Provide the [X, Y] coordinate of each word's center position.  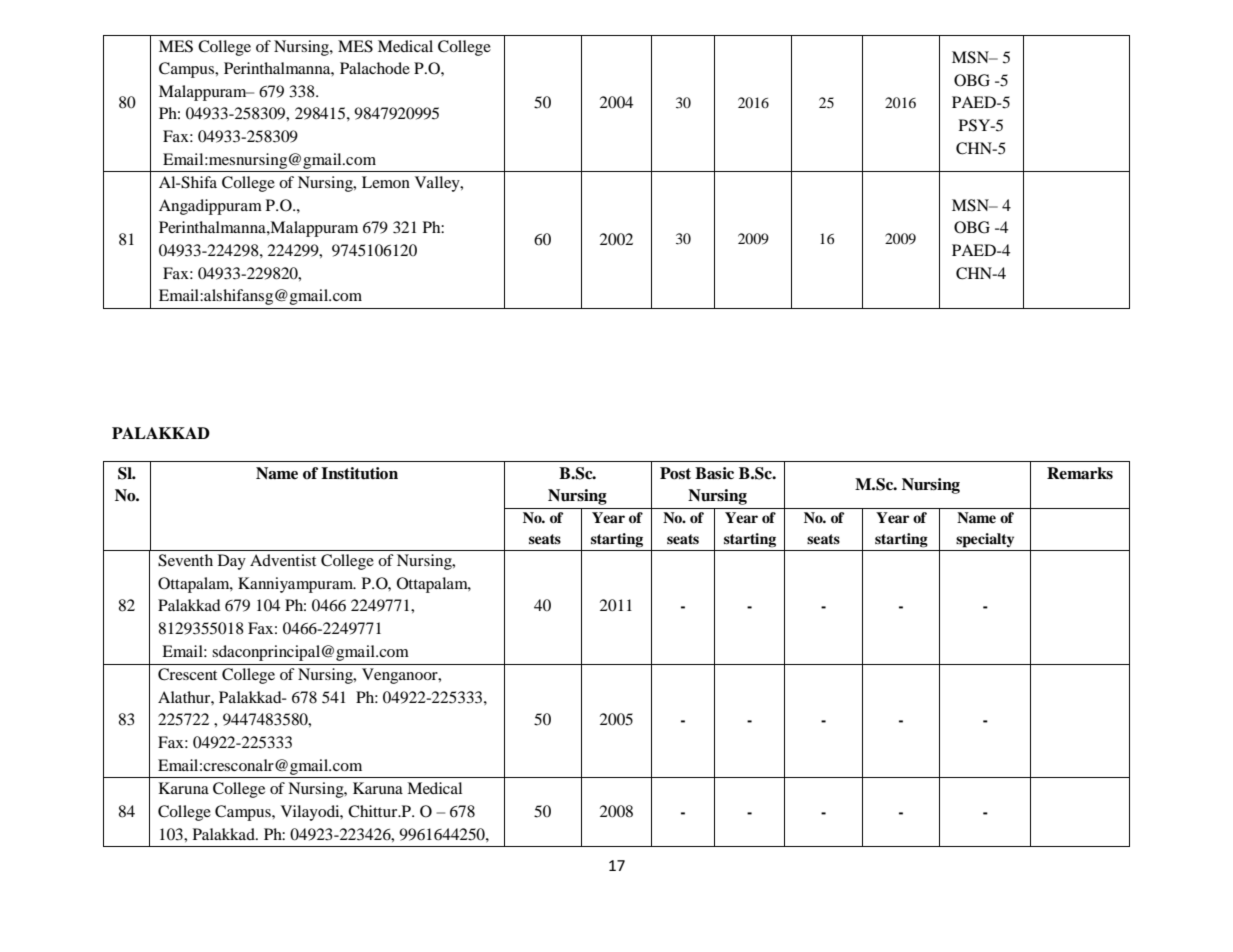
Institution [359, 473]
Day [232, 562]
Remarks [1080, 473]
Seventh [185, 560]
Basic [714, 473]
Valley [438, 184]
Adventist [283, 560]
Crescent [187, 674]
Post [675, 473]
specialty [985, 540]
